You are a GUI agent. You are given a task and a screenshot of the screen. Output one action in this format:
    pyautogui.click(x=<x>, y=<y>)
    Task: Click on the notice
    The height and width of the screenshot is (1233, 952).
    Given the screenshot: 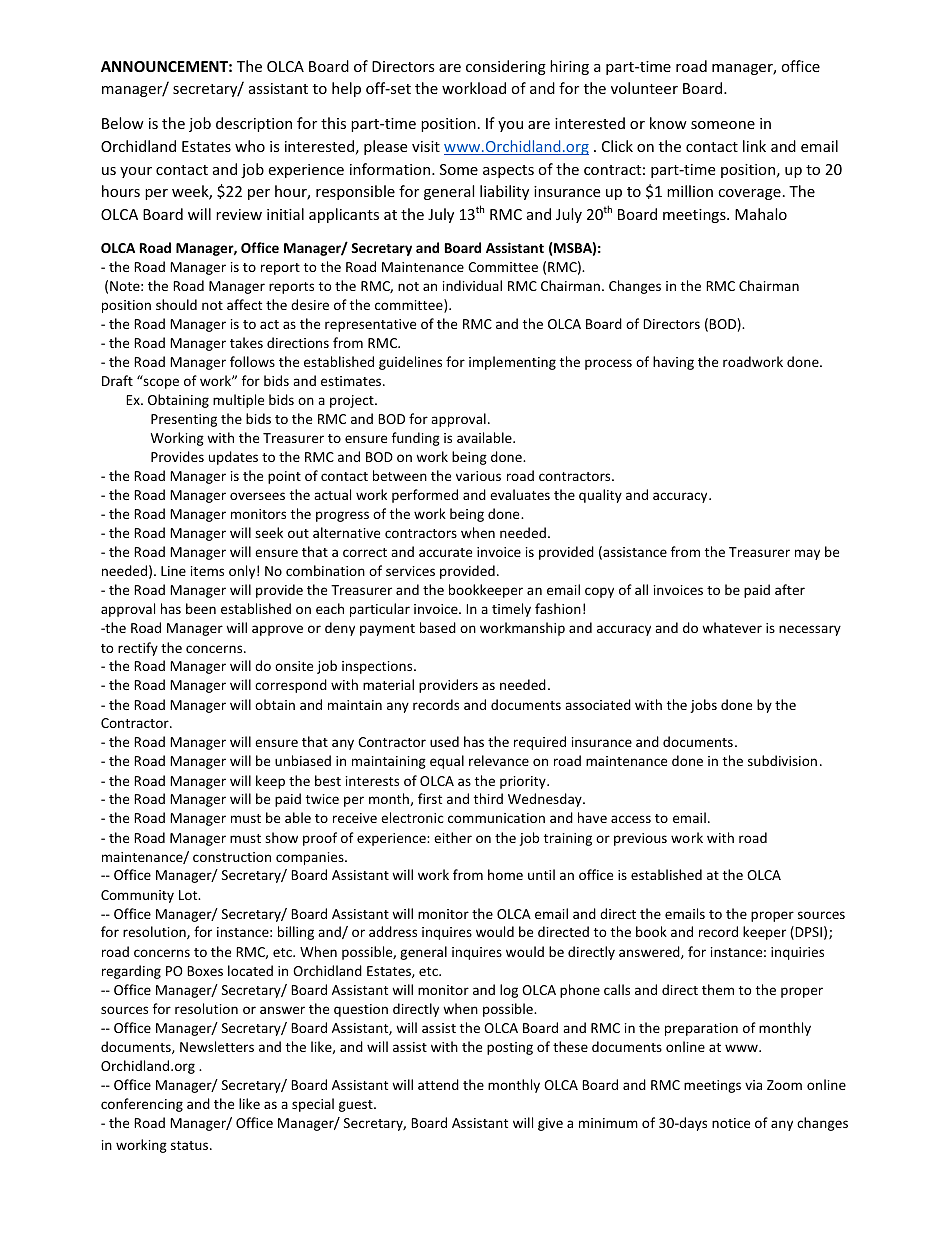 What is the action you would take?
    pyautogui.click(x=731, y=1123)
